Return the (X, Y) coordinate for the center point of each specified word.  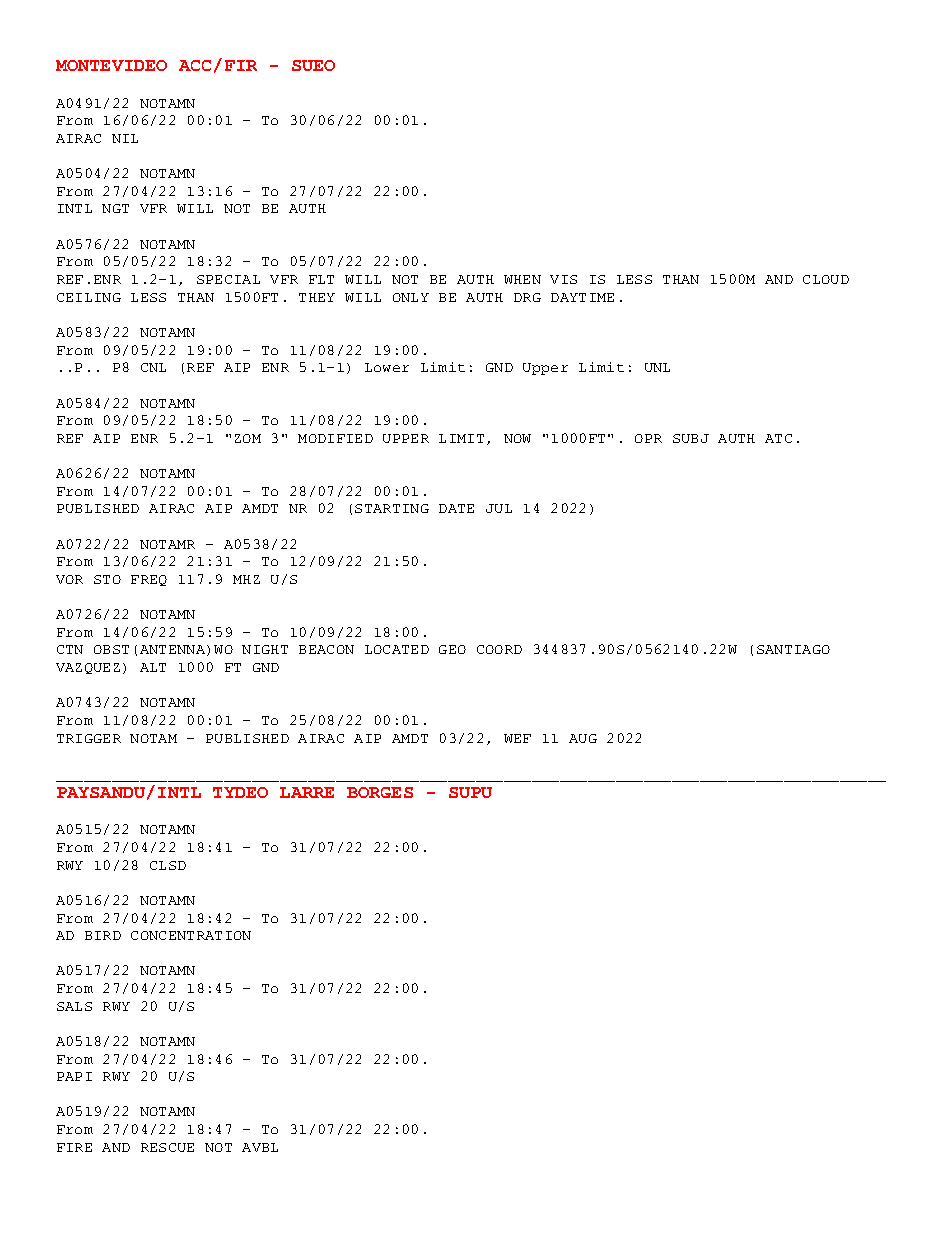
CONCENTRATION (191, 935)
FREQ (149, 580)
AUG (583, 738)
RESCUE (167, 1147)
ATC (778, 438)
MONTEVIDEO (111, 65)
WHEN (522, 279)
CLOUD (826, 279)
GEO (452, 649)
